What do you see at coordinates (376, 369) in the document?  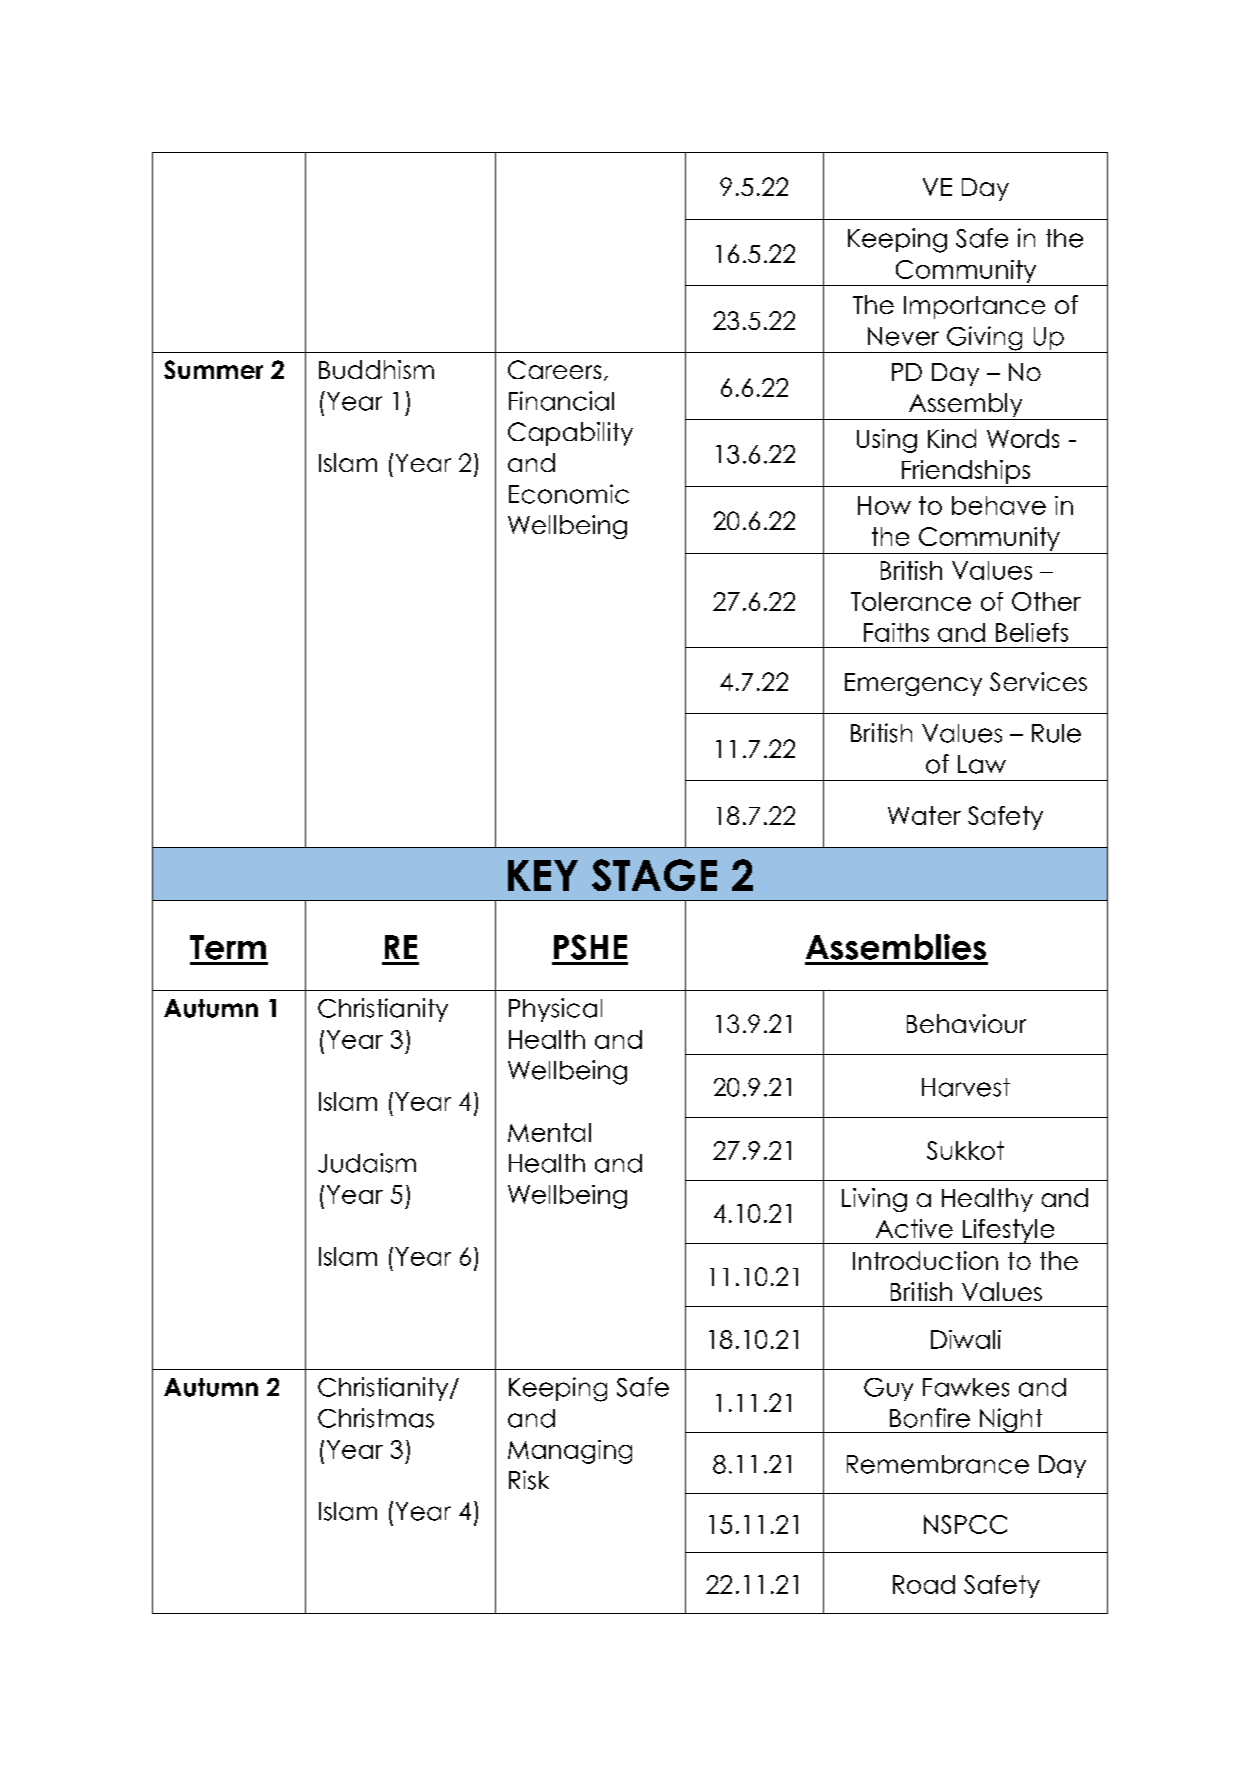 I see `Buddhism` at bounding box center [376, 369].
